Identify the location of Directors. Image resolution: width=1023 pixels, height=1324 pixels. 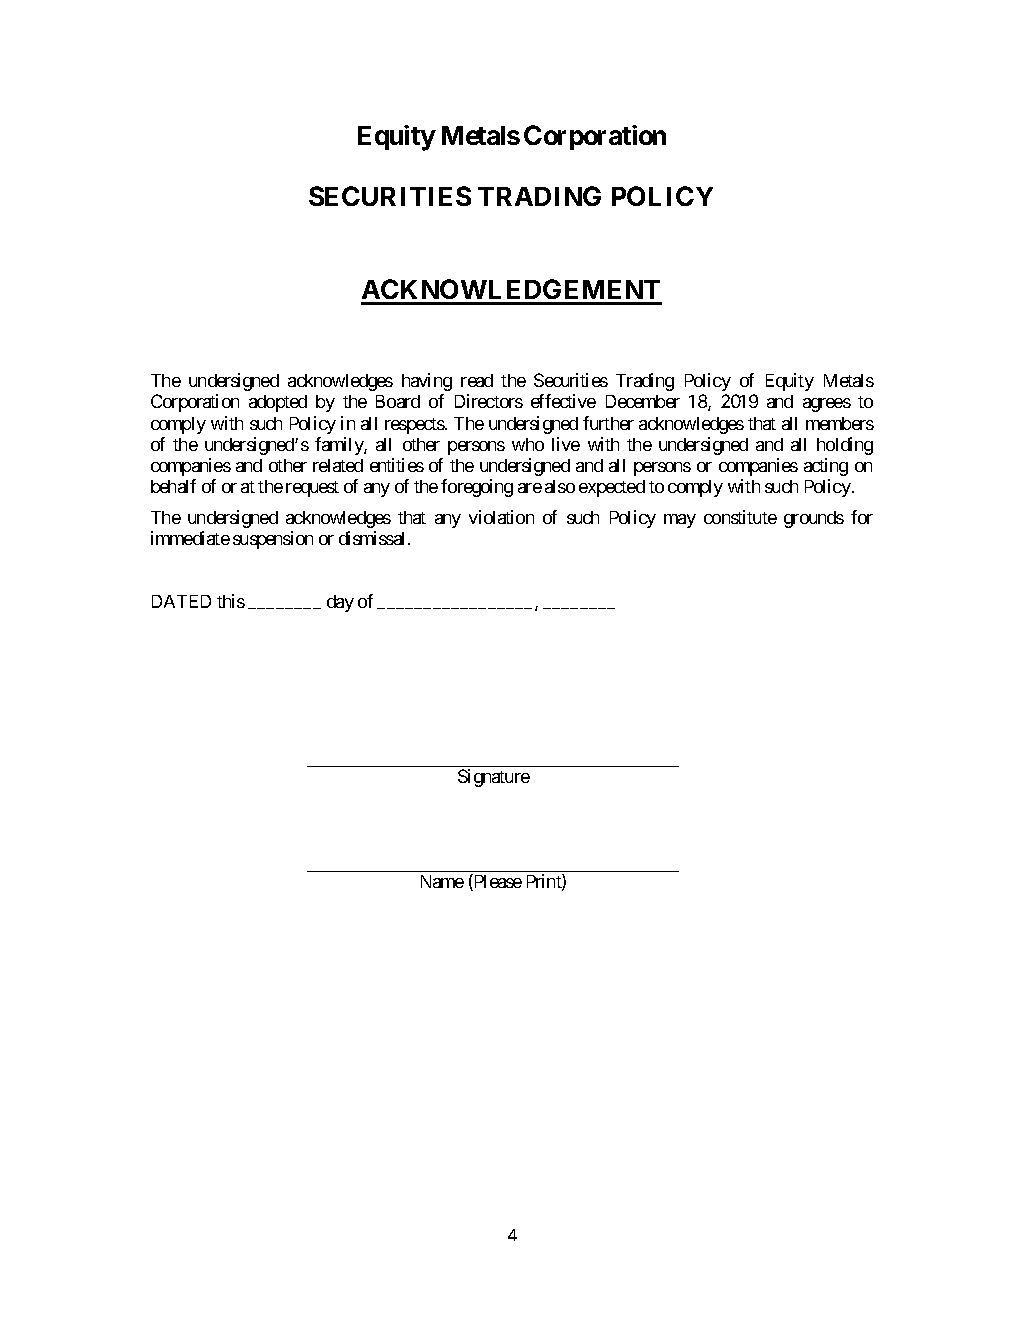
(489, 401).
